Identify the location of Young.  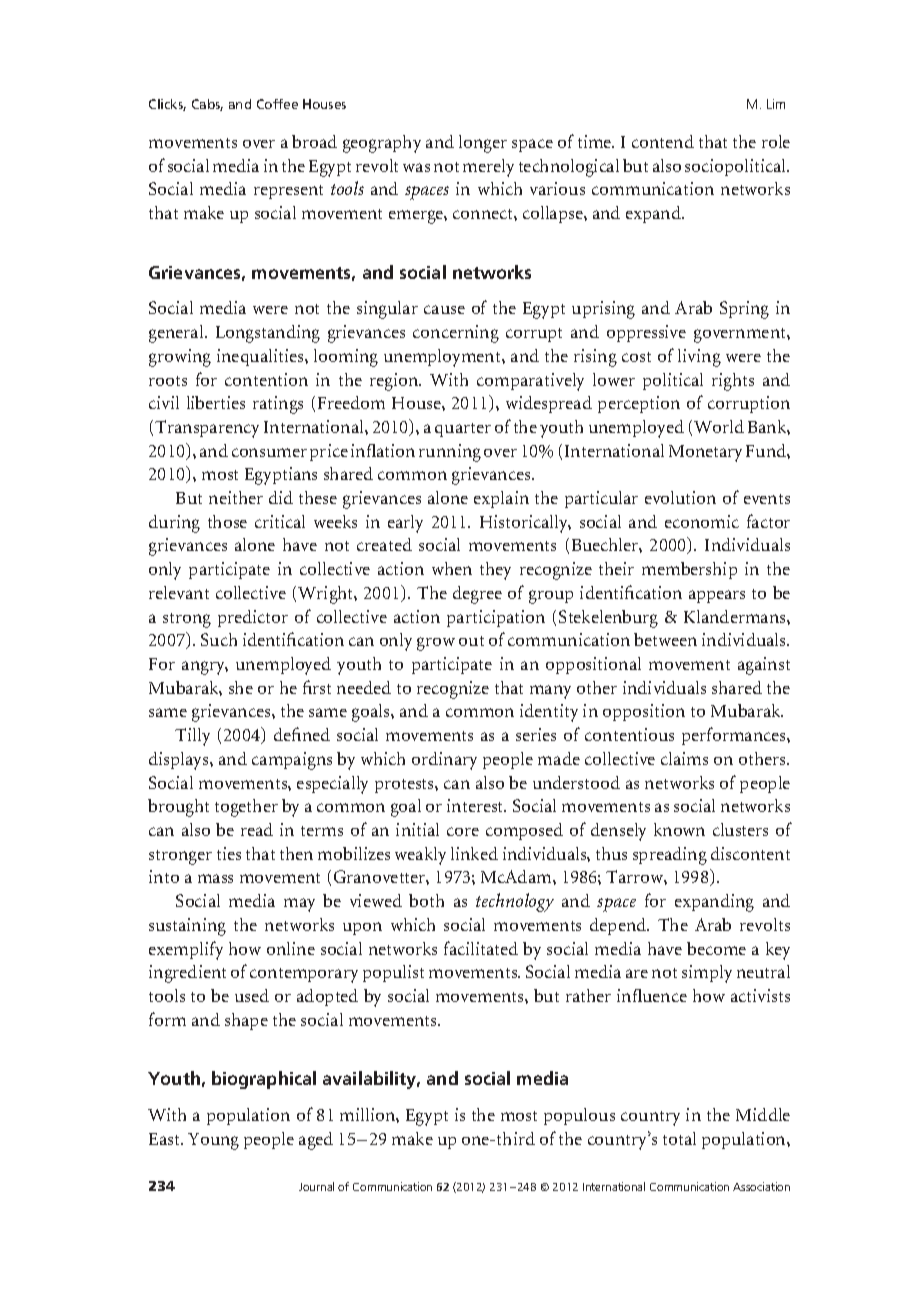
(213, 1141).
